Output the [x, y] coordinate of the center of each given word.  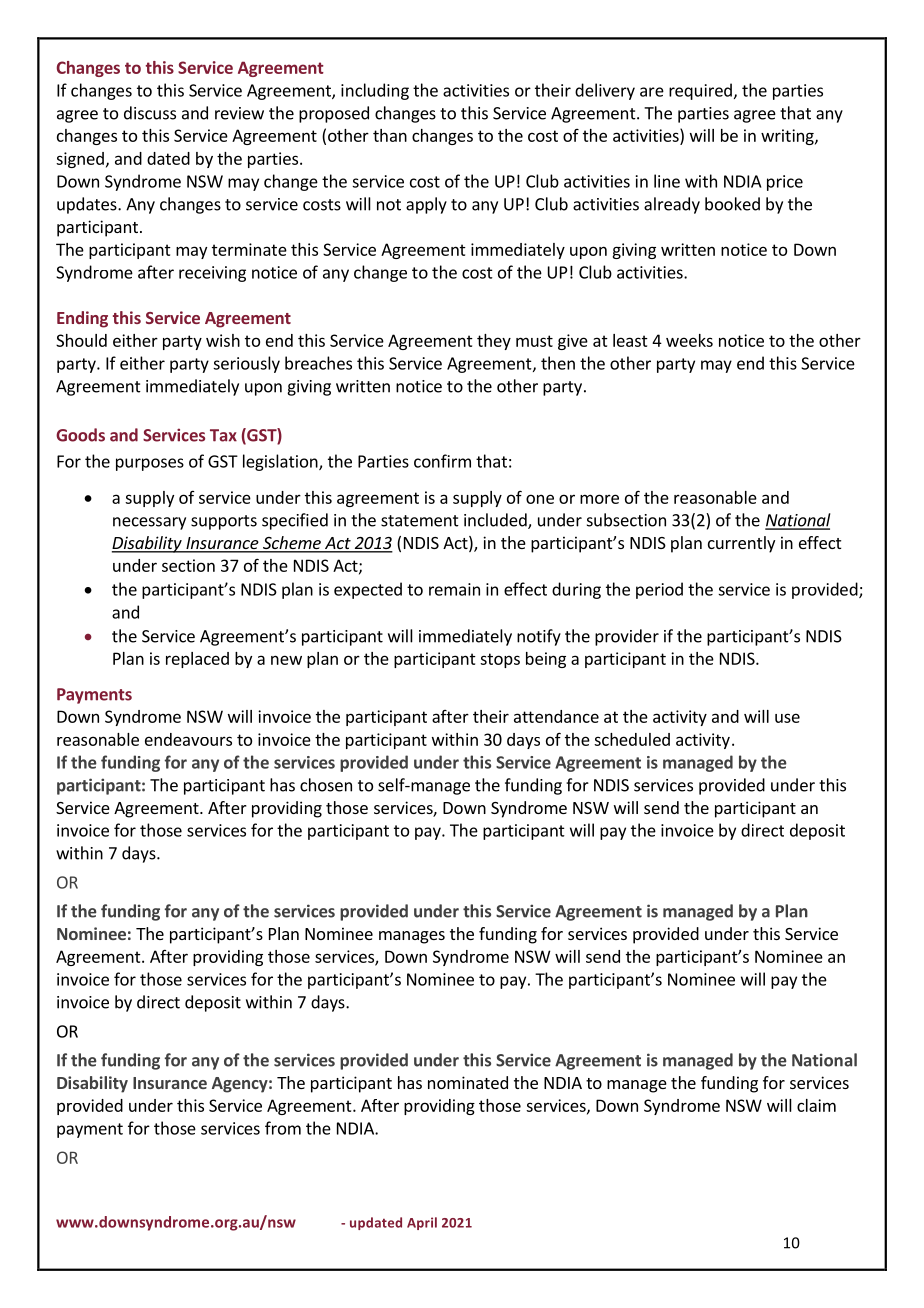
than [390, 135]
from [283, 1128]
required [700, 91]
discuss [150, 113]
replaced [197, 660]
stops [500, 660]
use [787, 718]
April [422, 1223]
